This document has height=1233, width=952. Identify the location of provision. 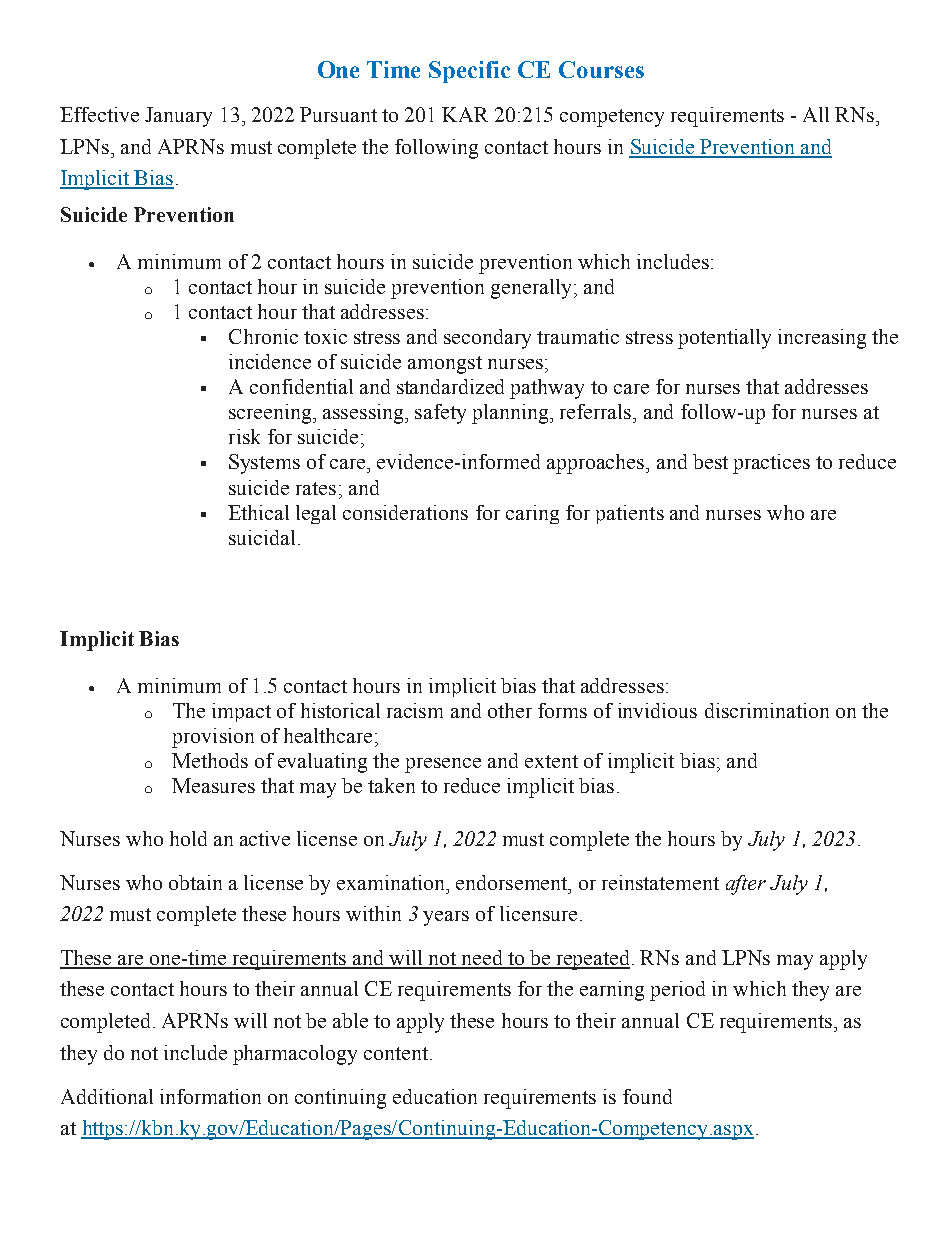
(213, 738).
